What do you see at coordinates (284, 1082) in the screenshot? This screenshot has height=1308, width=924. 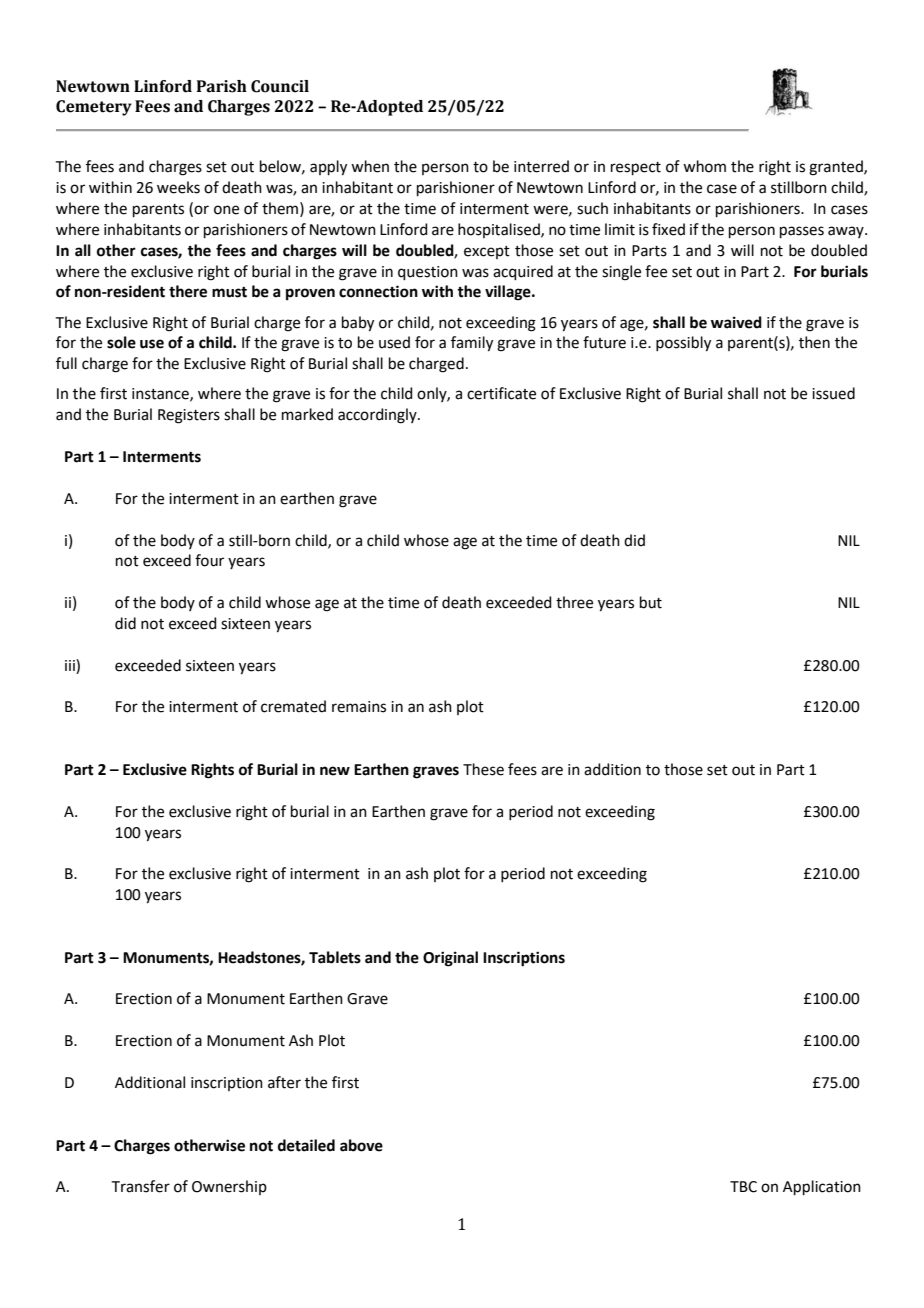 I see `after` at bounding box center [284, 1082].
